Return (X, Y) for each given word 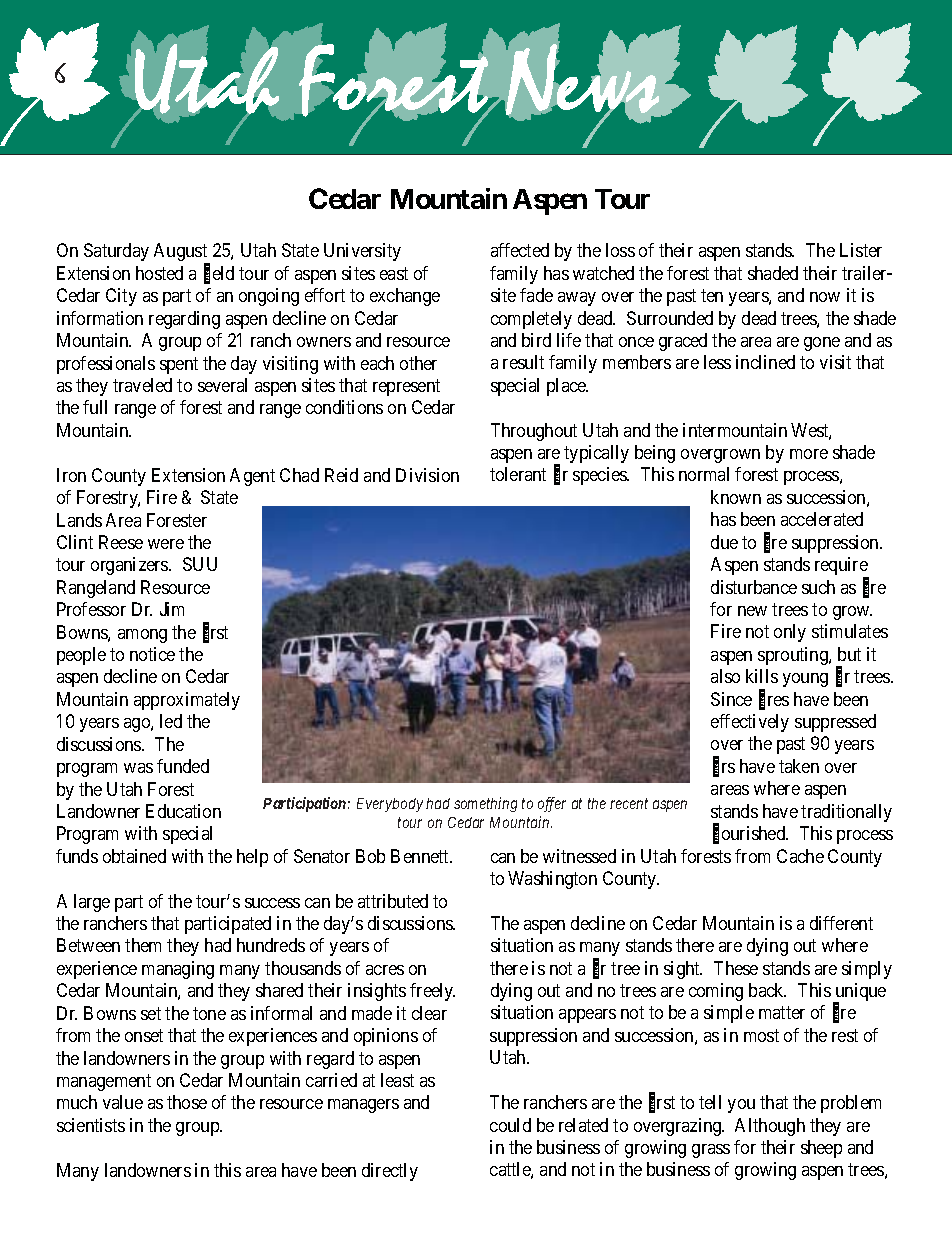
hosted (159, 273)
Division (427, 475)
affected (520, 250)
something (485, 804)
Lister (861, 250)
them (143, 945)
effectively (750, 723)
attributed (393, 901)
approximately (187, 701)
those (187, 1102)
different (841, 923)
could (510, 1125)
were (166, 544)
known (736, 497)
